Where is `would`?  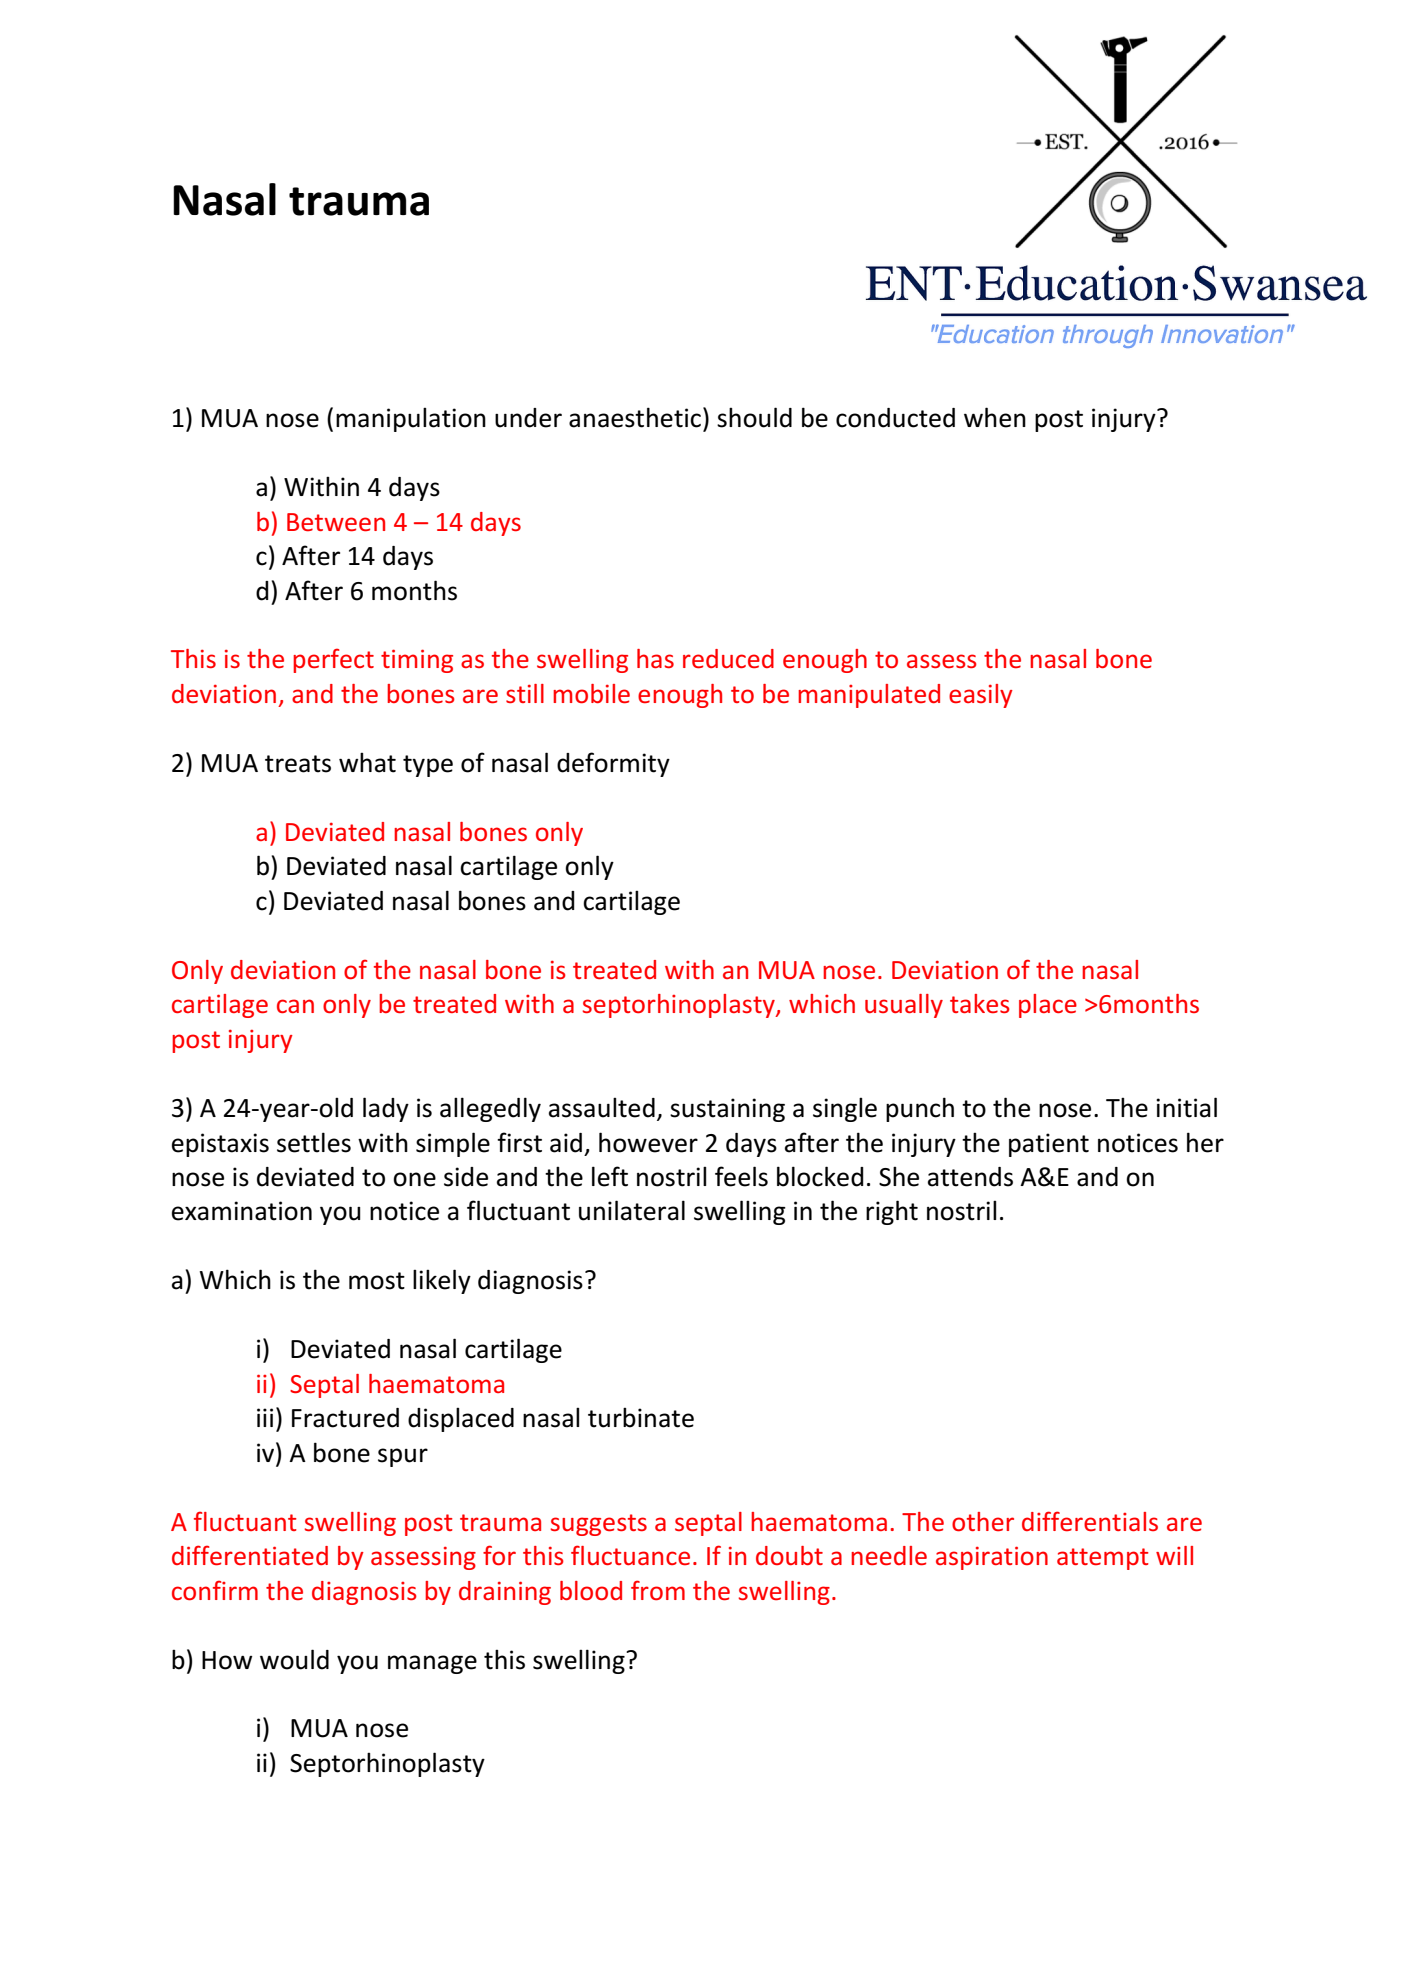 would is located at coordinates (294, 1659).
